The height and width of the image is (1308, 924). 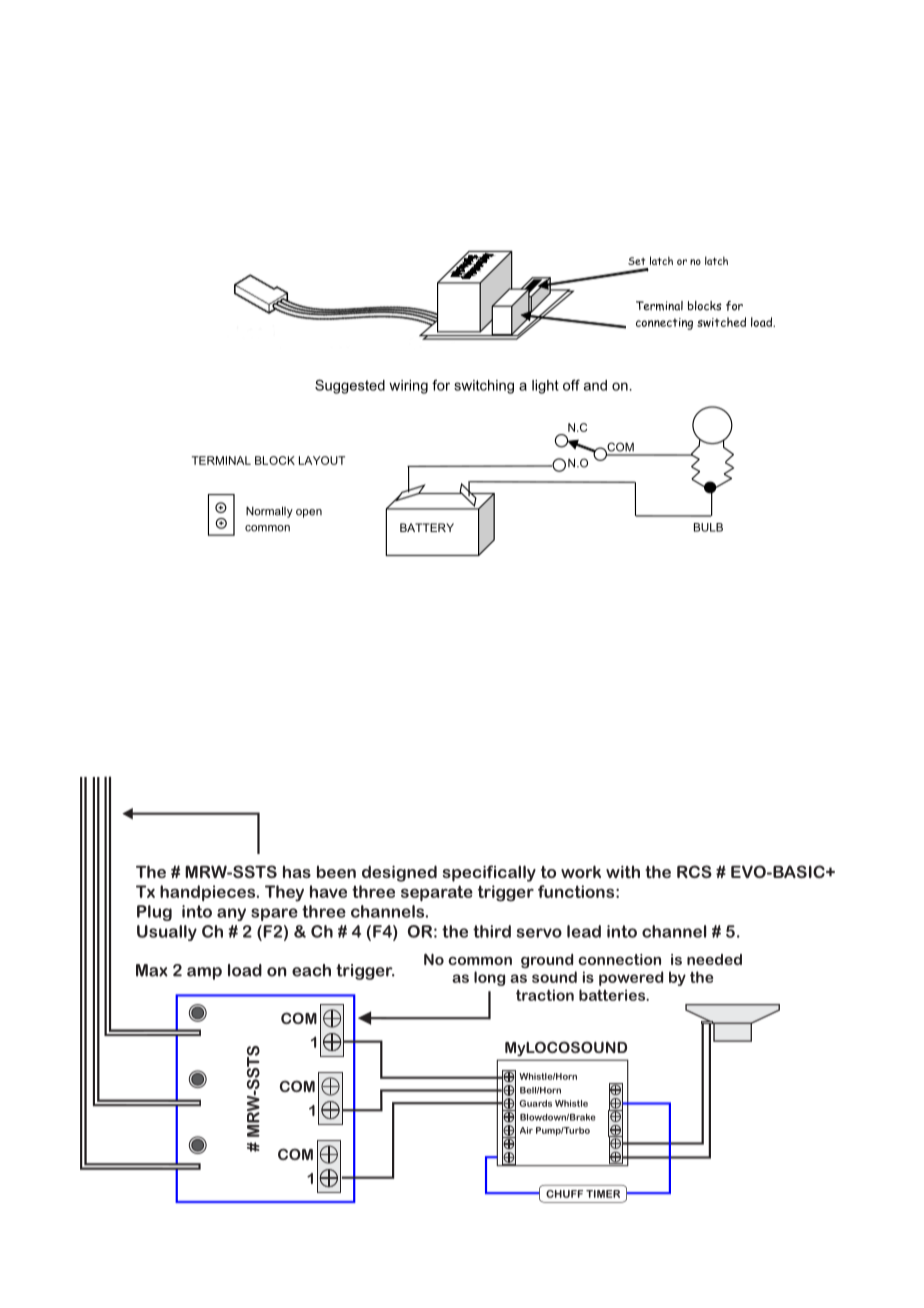 What do you see at coordinates (311, 970) in the image?
I see `each` at bounding box center [311, 970].
